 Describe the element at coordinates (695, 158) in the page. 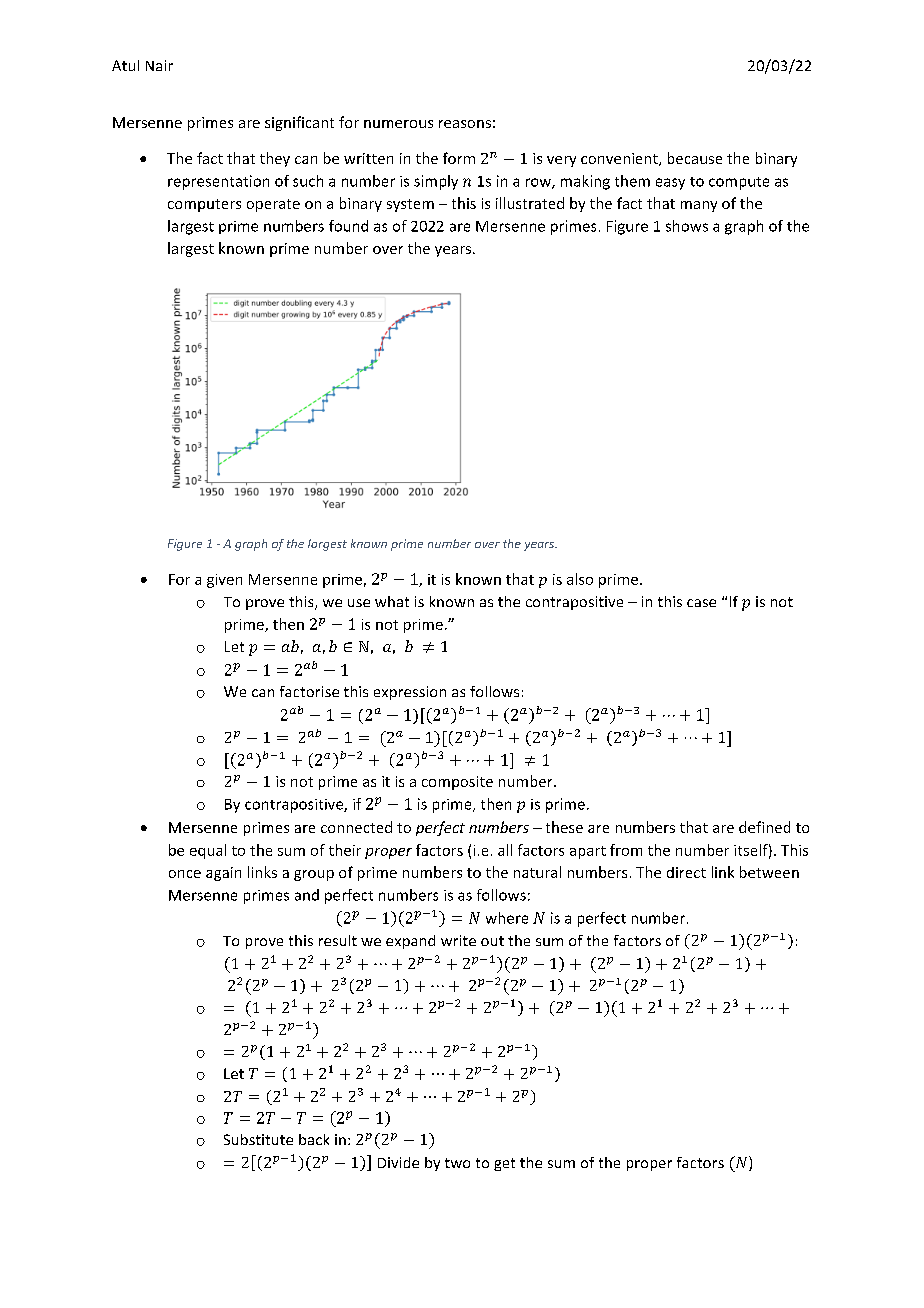

I see `because` at that location.
